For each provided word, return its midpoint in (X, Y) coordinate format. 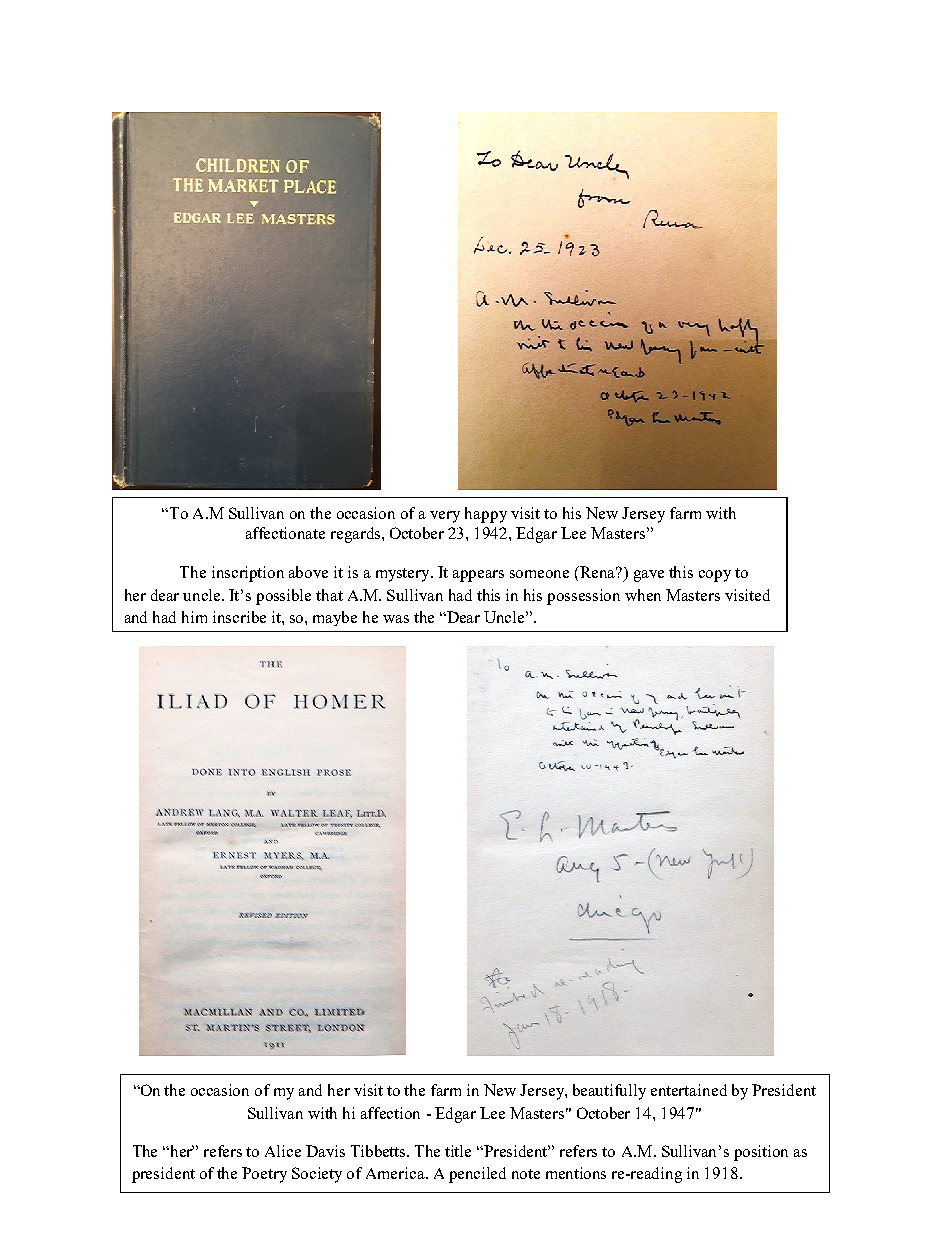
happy (486, 515)
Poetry (264, 1175)
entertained (689, 1090)
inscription (248, 574)
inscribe (239, 617)
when (643, 595)
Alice (283, 1151)
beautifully (609, 1092)
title (458, 1151)
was (396, 619)
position (761, 1153)
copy (715, 576)
